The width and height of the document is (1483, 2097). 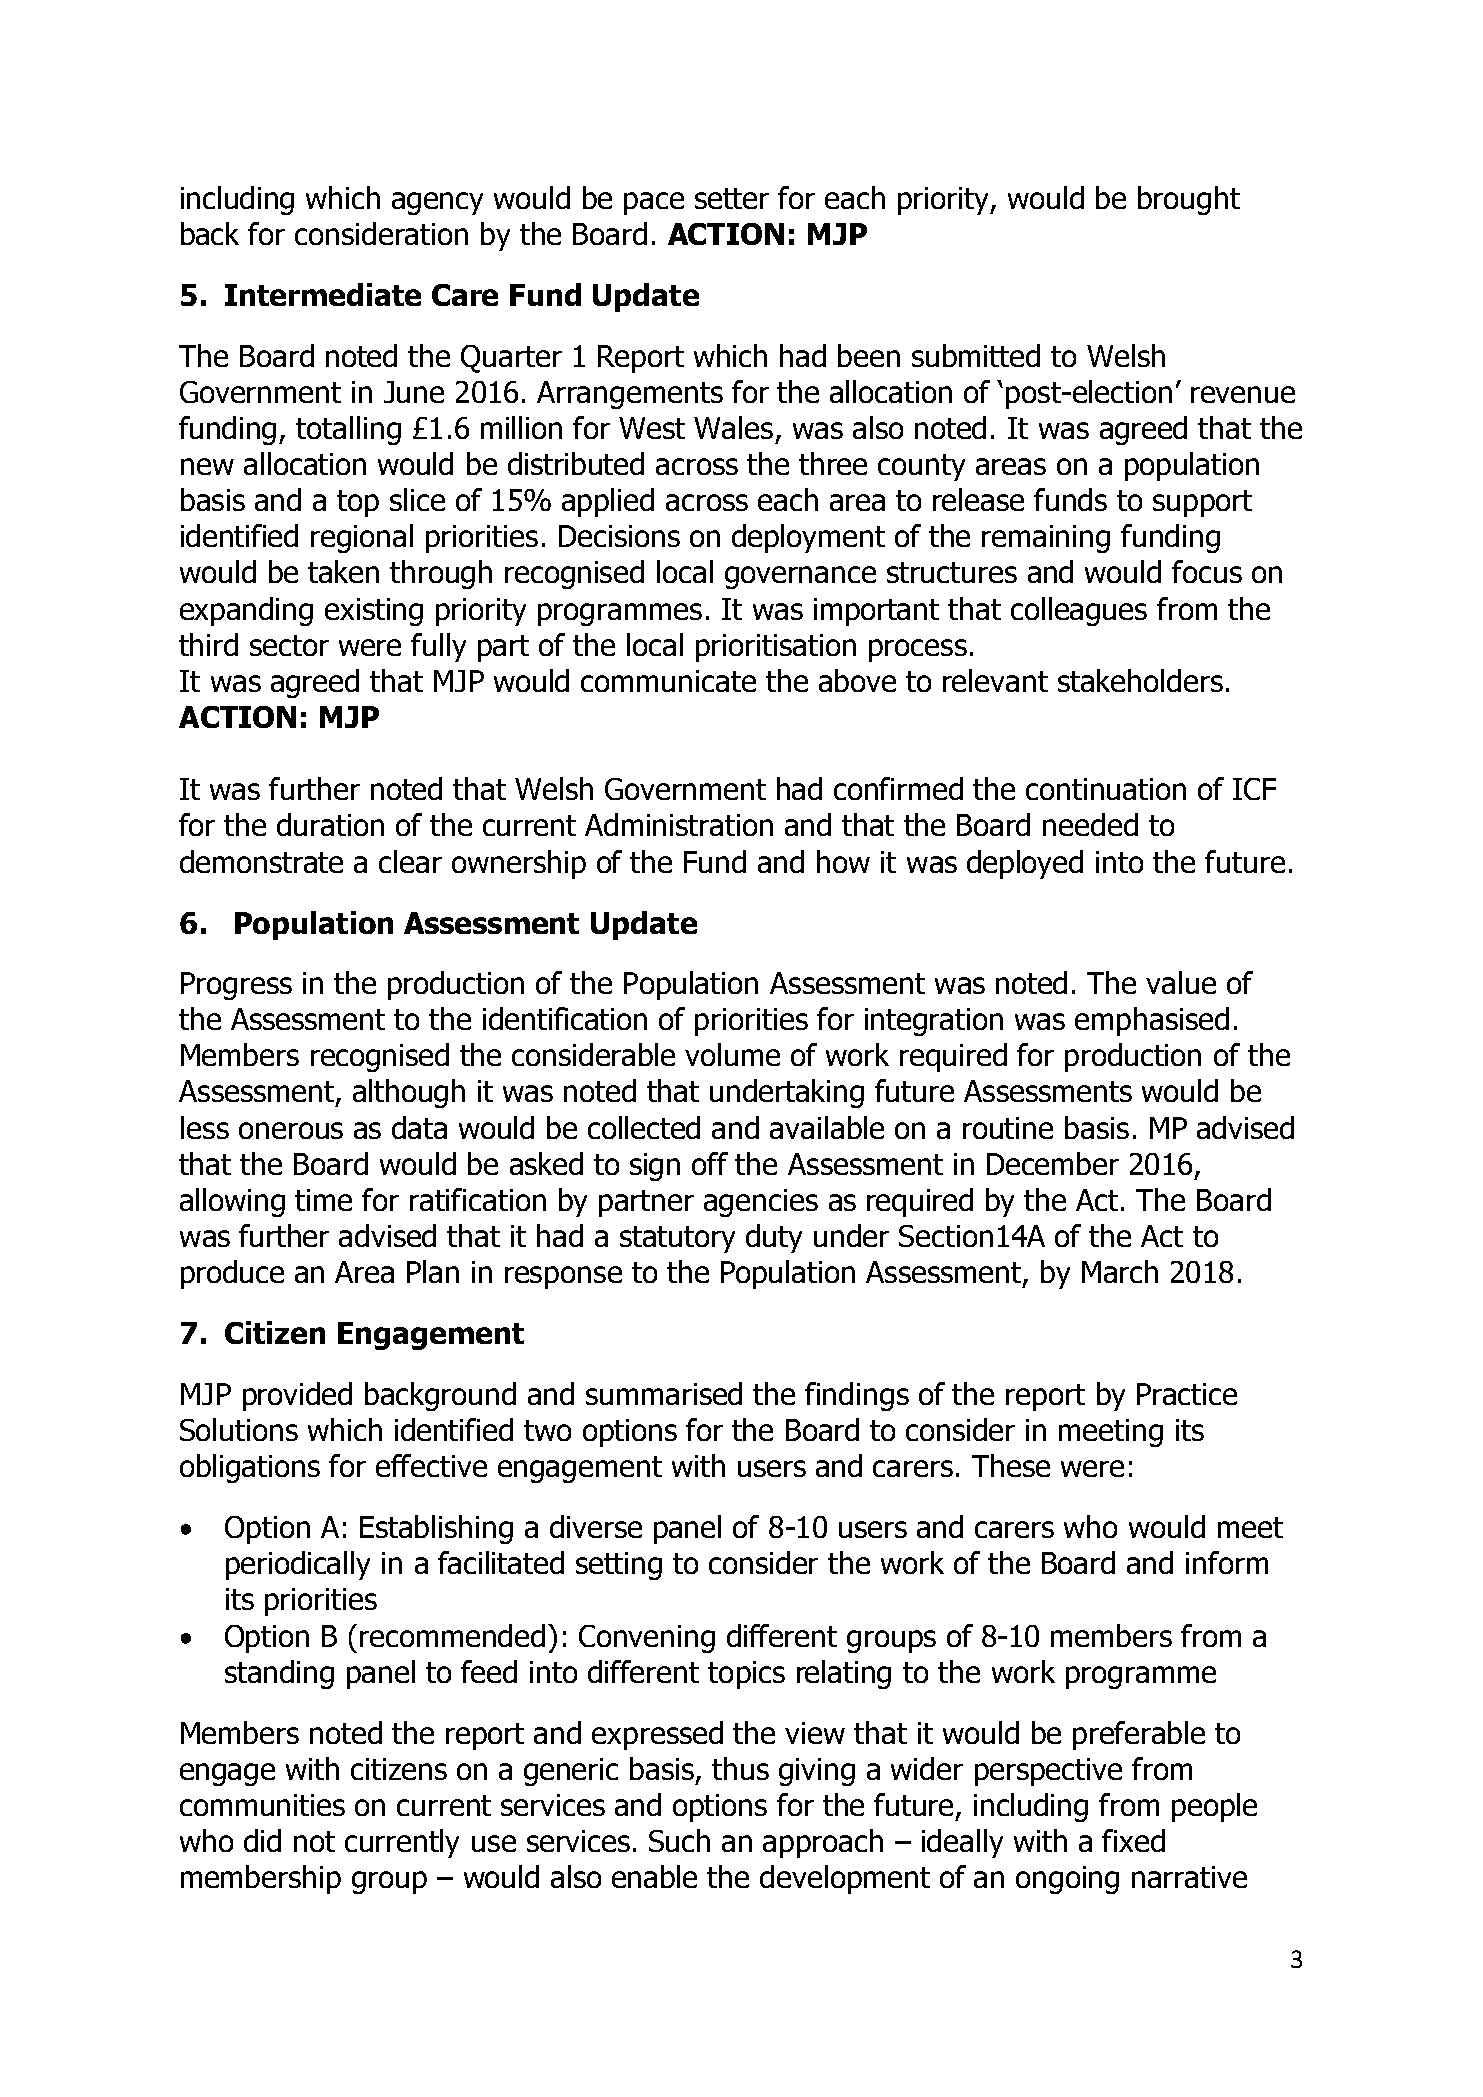 I want to click on fixed, so click(x=1133, y=1840).
